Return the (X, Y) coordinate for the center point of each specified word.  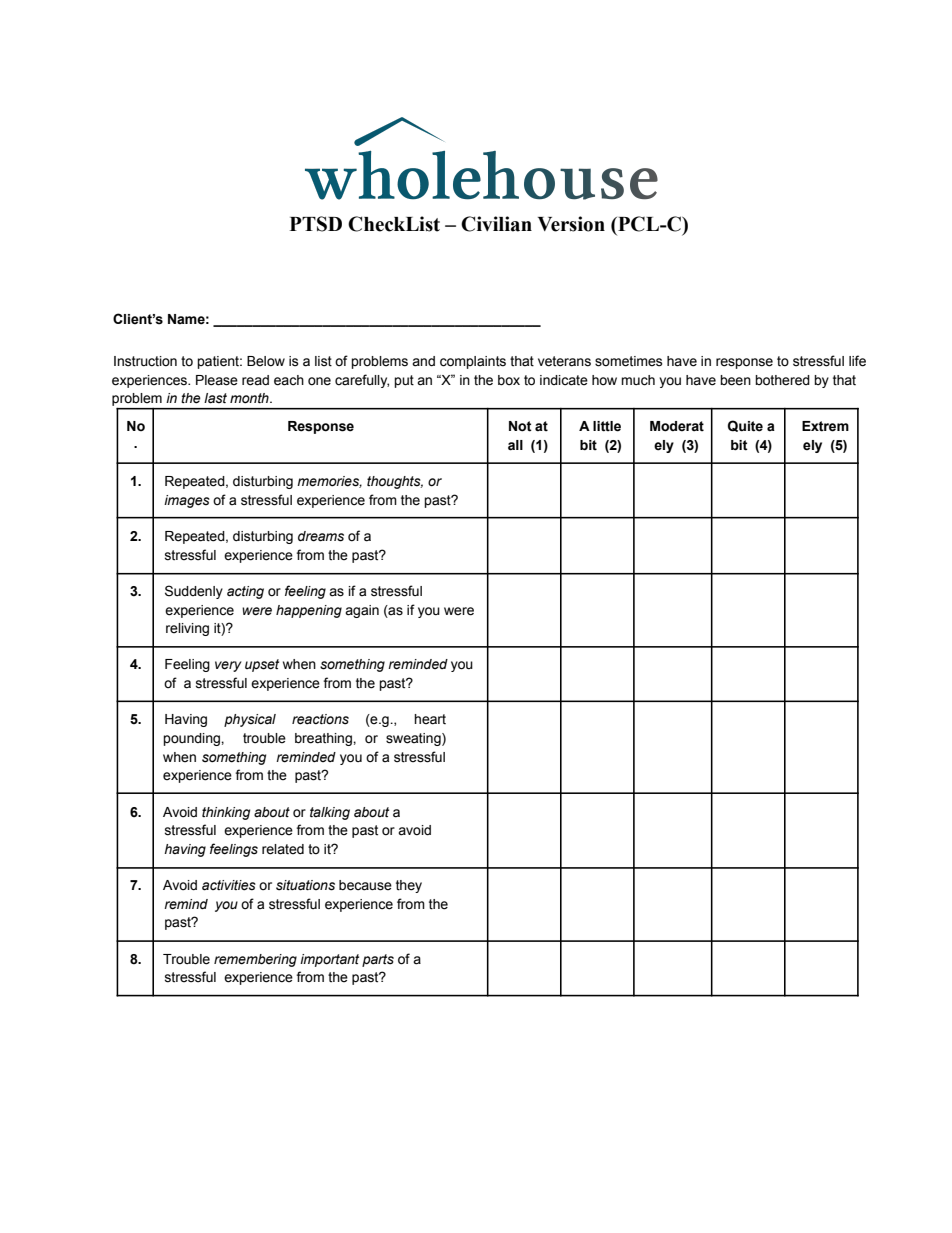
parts (378, 960)
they (409, 886)
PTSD (316, 224)
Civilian (496, 224)
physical (250, 720)
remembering (255, 960)
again (362, 611)
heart (430, 719)
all (515, 445)
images (187, 501)
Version (571, 224)
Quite (745, 426)
